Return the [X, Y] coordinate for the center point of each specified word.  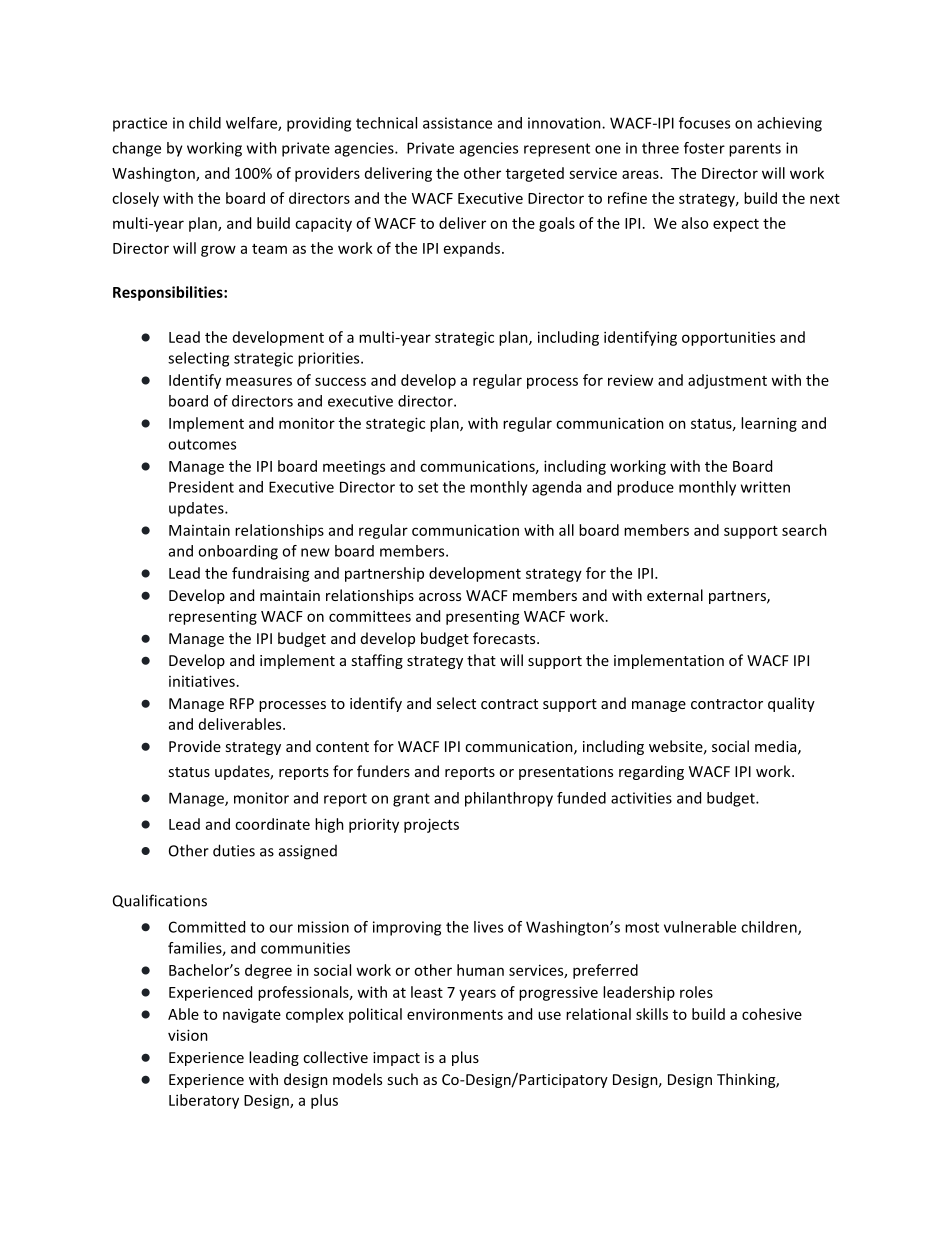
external [675, 595]
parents [755, 150]
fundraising [271, 574]
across [440, 597]
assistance [457, 123]
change [136, 149]
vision [188, 1035]
